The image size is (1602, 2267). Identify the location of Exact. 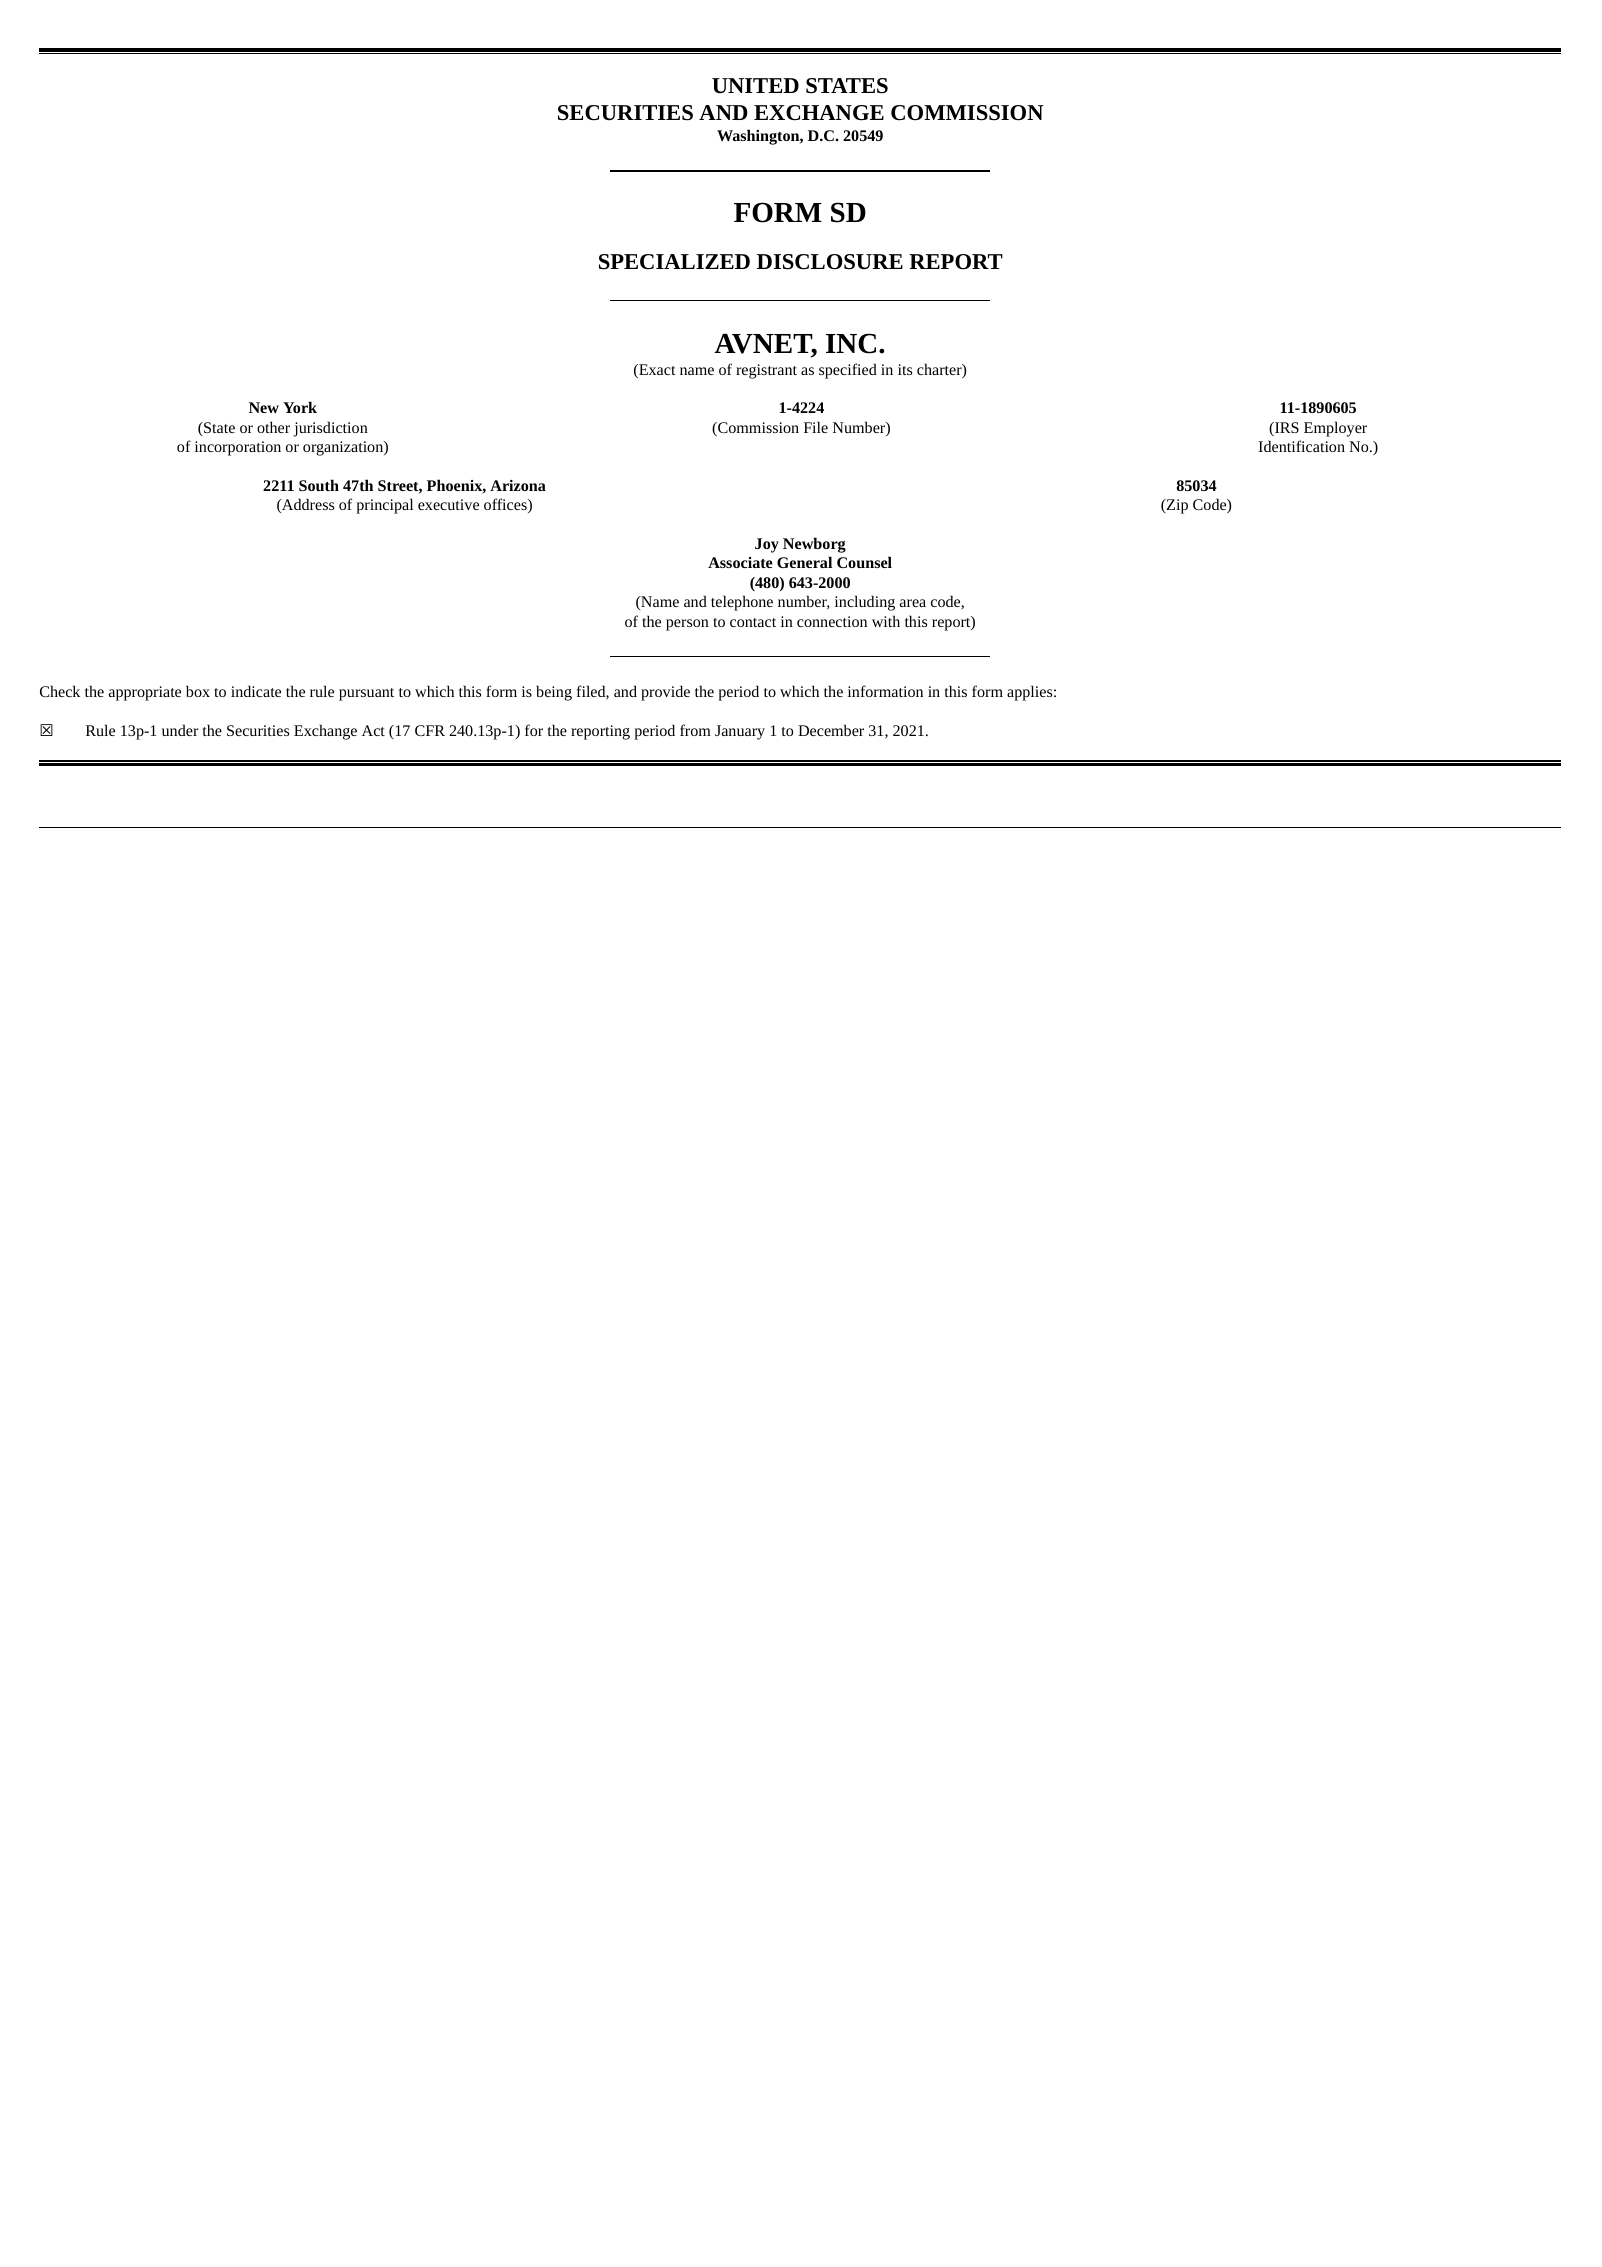
(656, 371).
